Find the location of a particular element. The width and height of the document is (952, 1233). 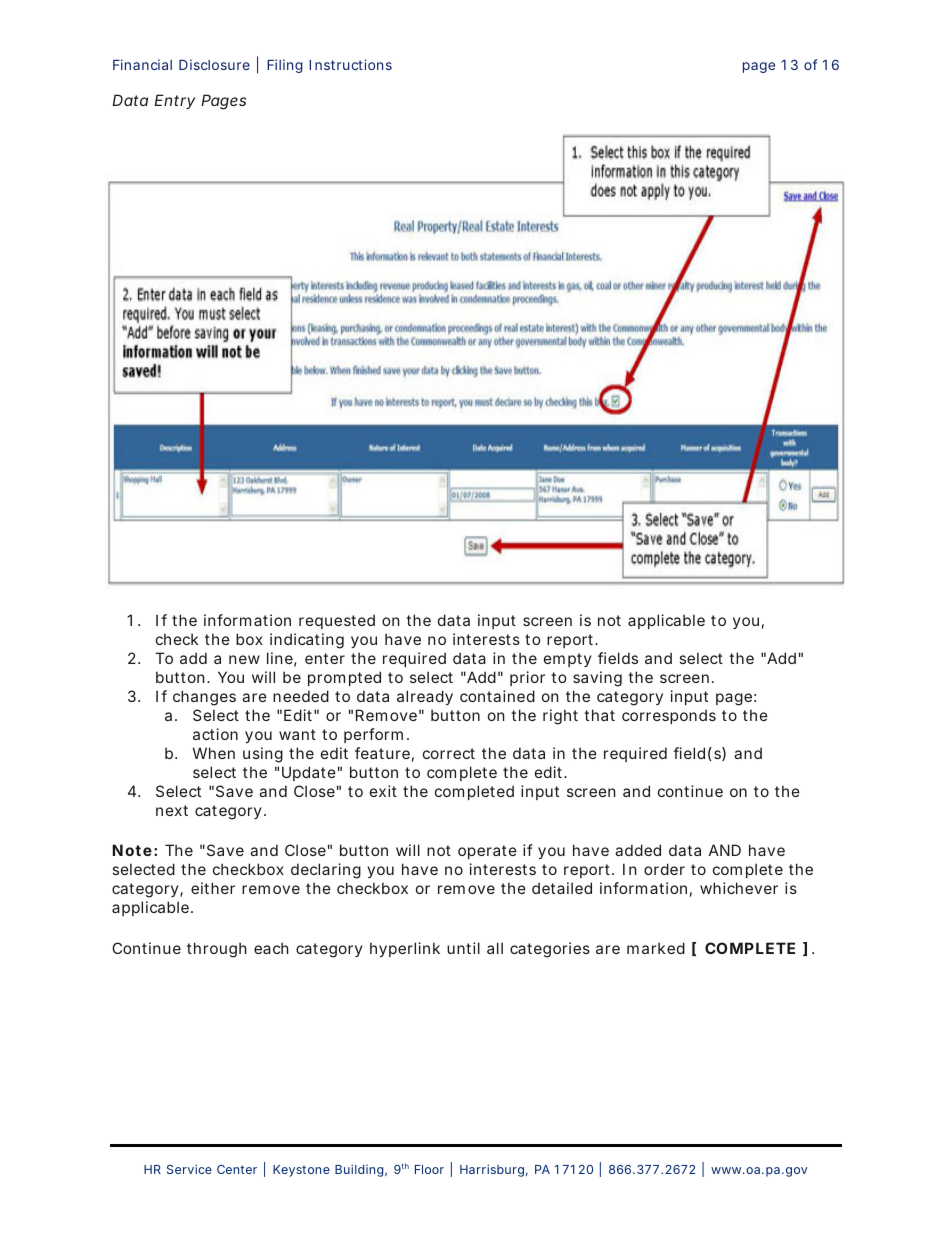

already is located at coordinates (425, 697).
